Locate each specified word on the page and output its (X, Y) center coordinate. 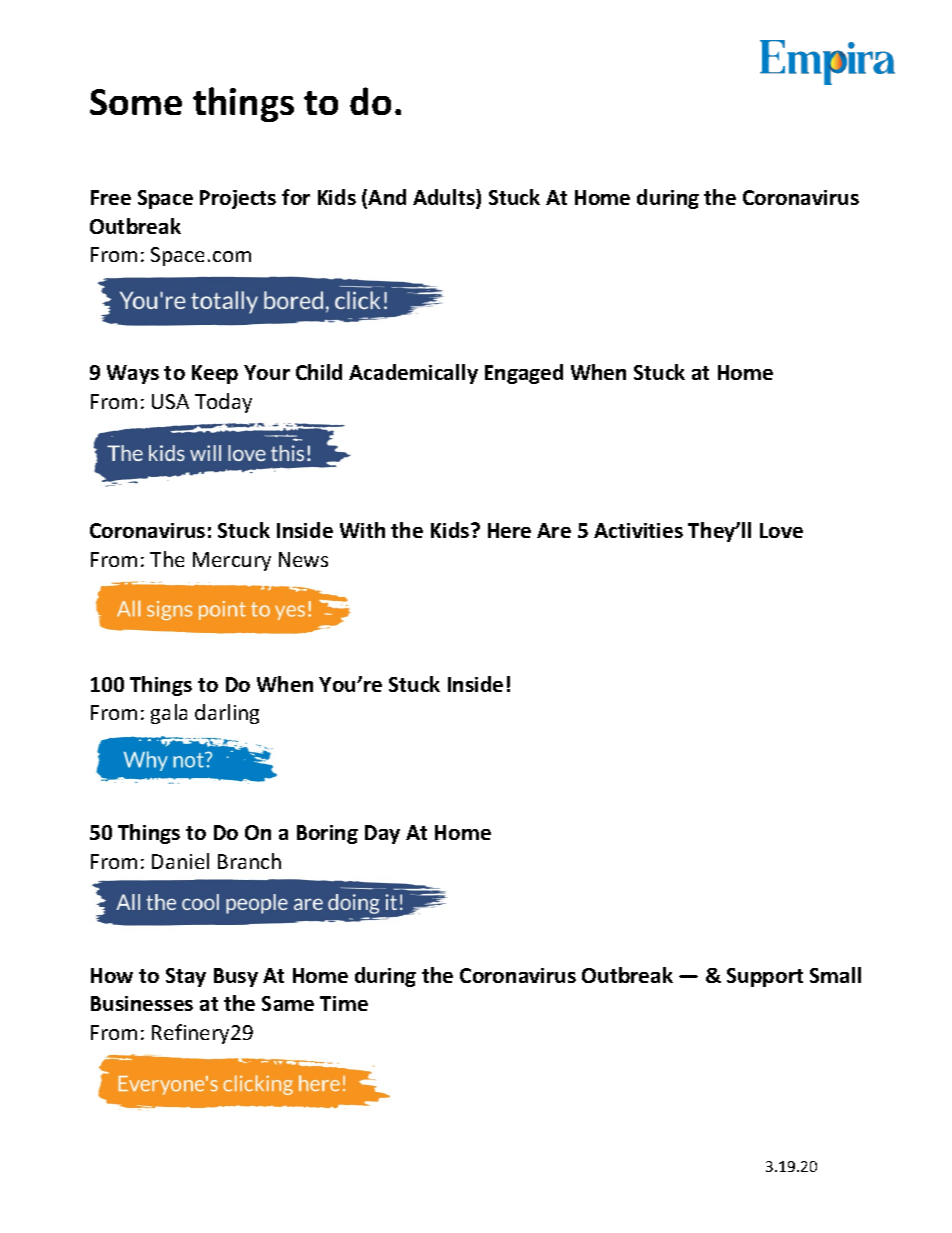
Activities (638, 530)
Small (835, 975)
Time (344, 1003)
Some (136, 102)
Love (781, 530)
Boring (327, 834)
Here (509, 530)
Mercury (232, 561)
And (387, 197)
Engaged (524, 374)
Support (765, 977)
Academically (413, 374)
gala (169, 714)
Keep (215, 374)
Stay (186, 977)
